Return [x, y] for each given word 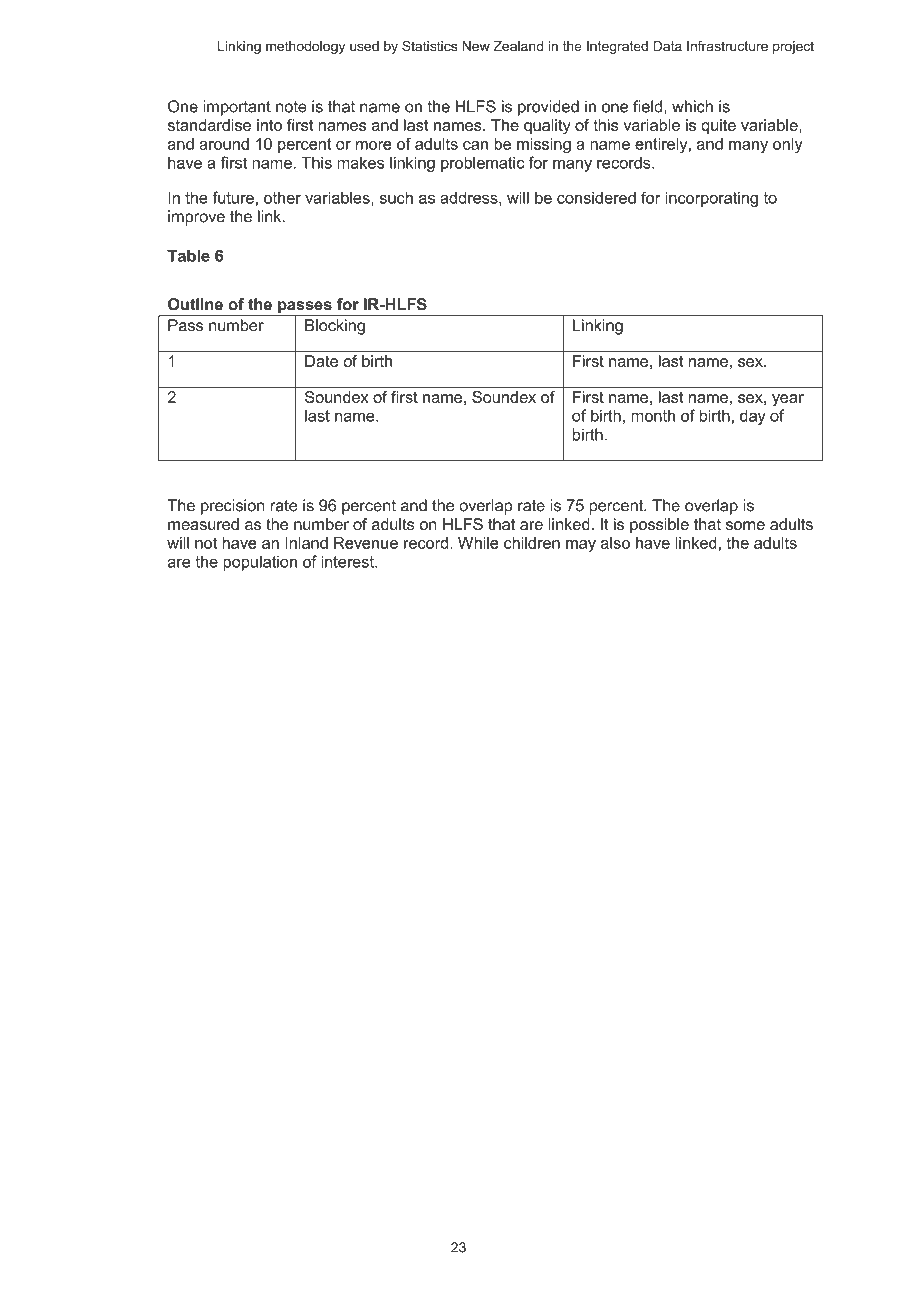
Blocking [335, 327]
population [260, 563]
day [753, 417]
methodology [305, 47]
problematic [482, 164]
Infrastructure [727, 46]
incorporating [711, 199]
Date [321, 361]
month [653, 415]
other [282, 198]
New [476, 46]
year [788, 400]
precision [232, 507]
